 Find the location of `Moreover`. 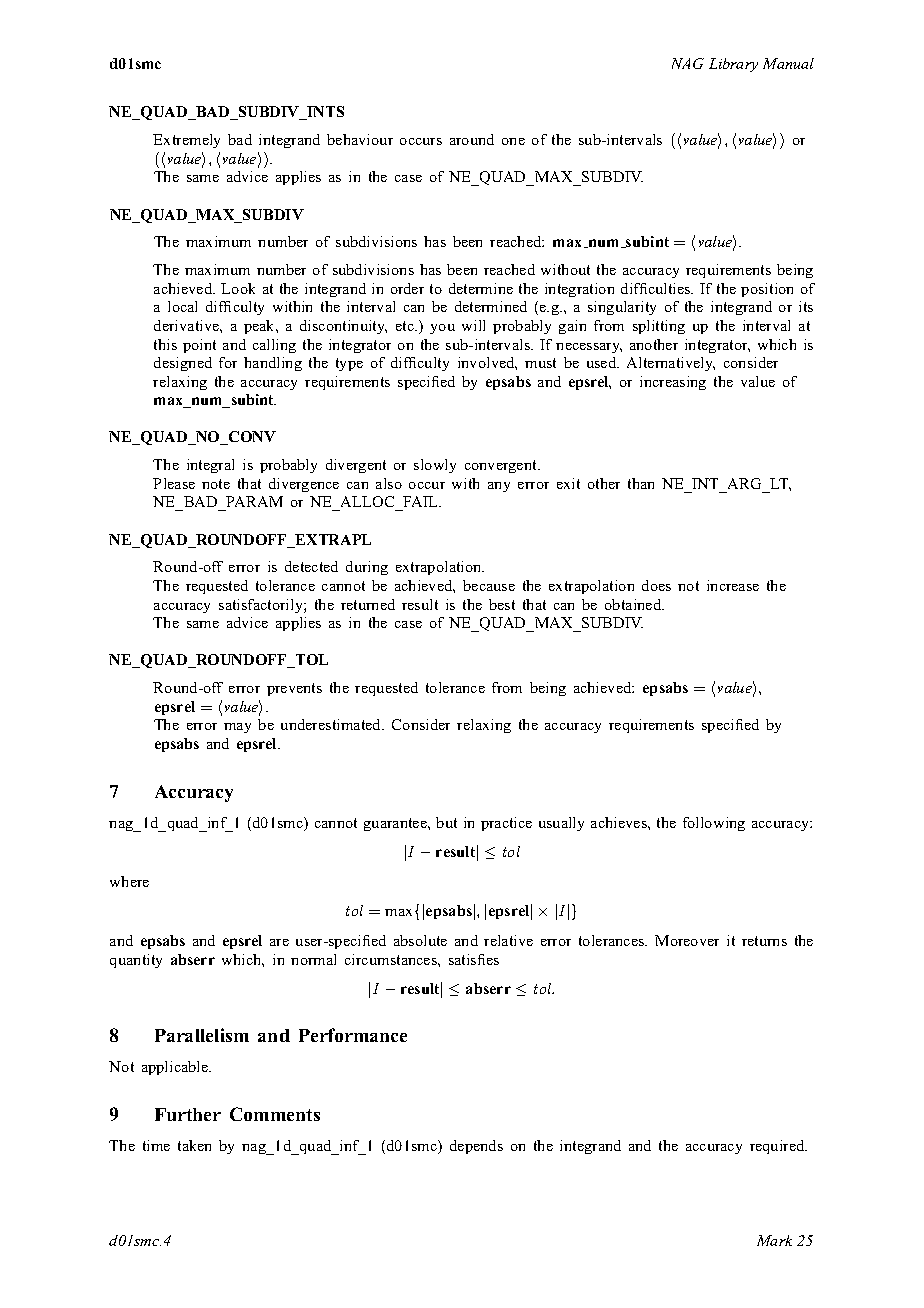

Moreover is located at coordinates (687, 940).
